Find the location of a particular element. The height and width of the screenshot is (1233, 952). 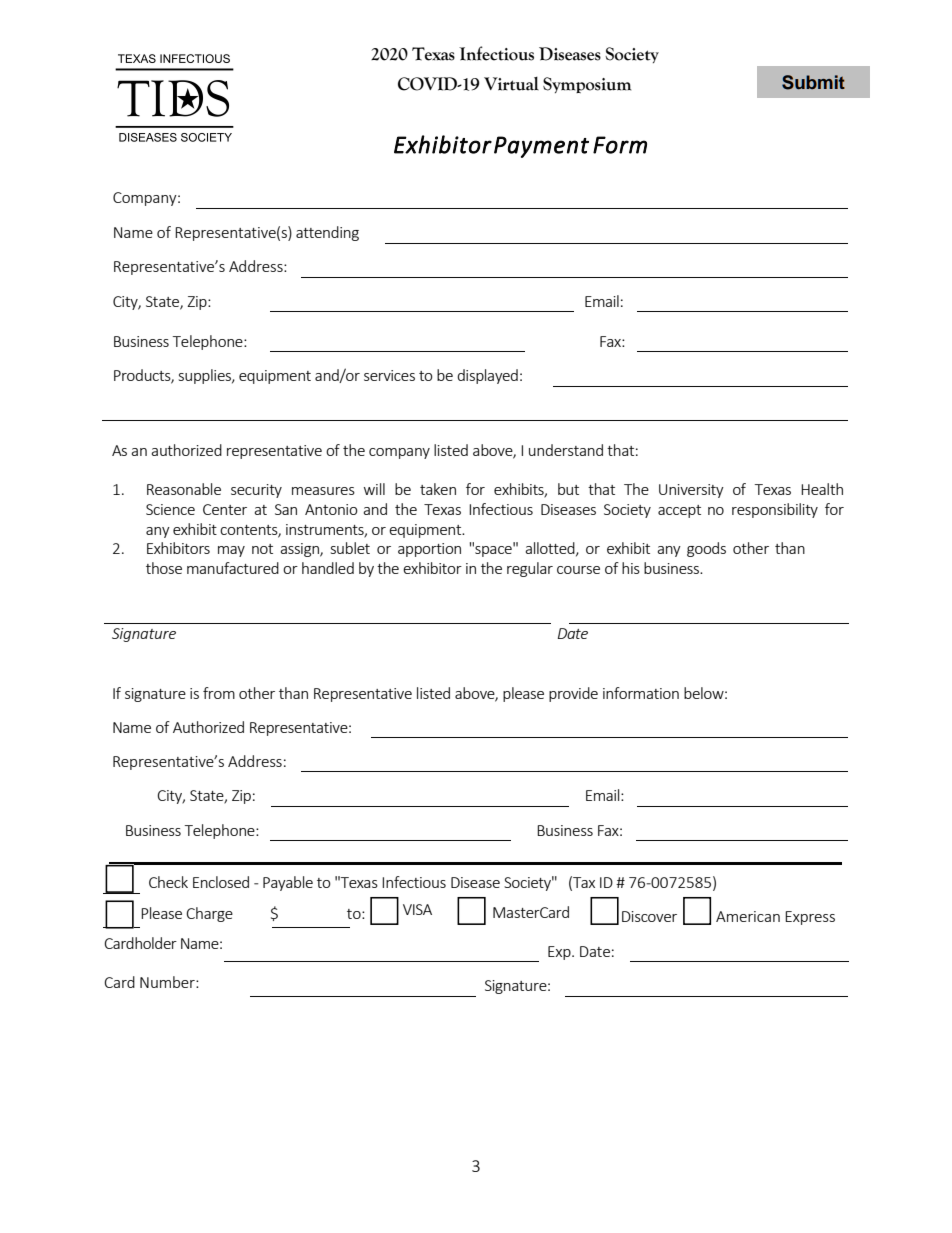

regular is located at coordinates (530, 569).
